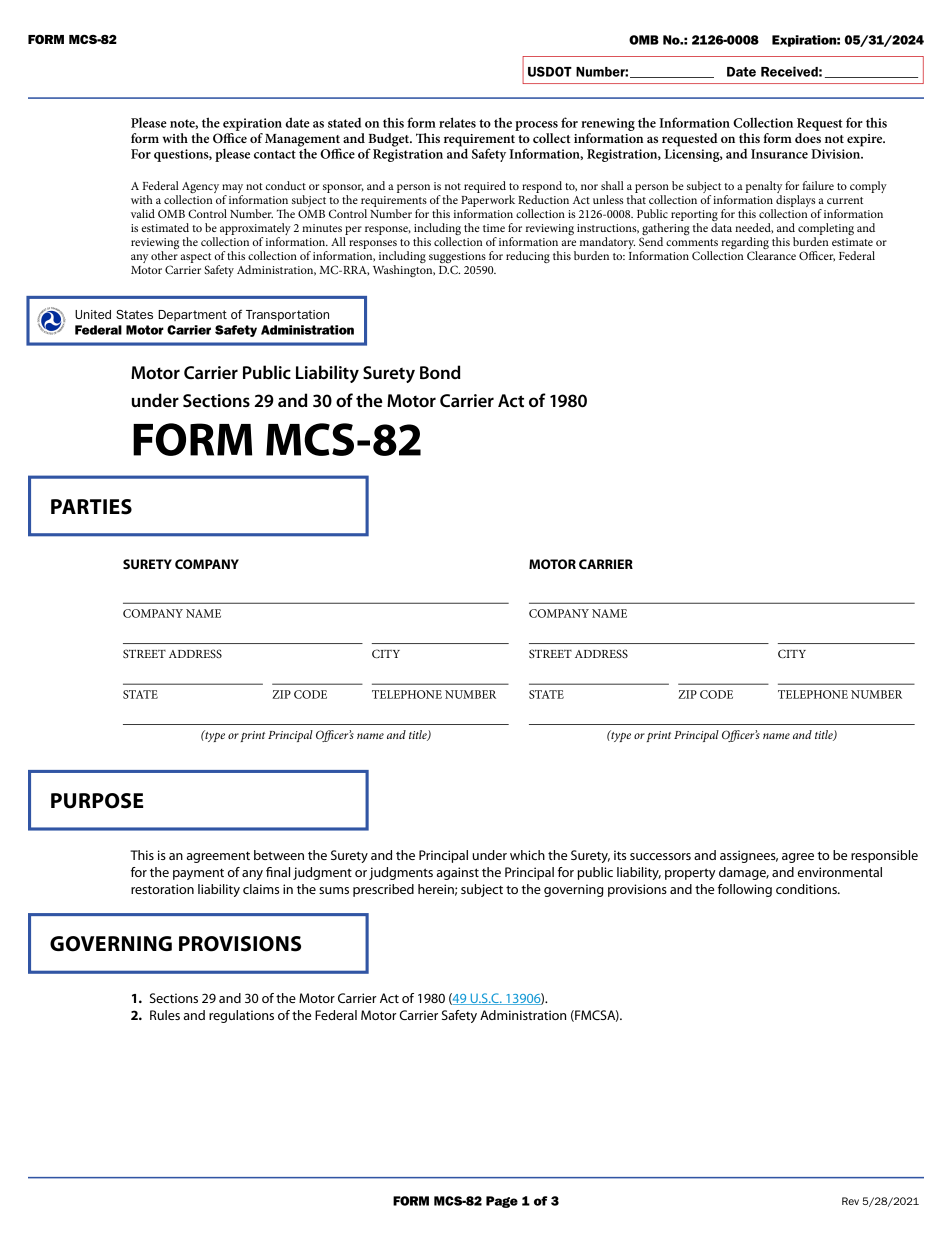 This document has height=1233, width=952. I want to click on responsible, so click(884, 856).
